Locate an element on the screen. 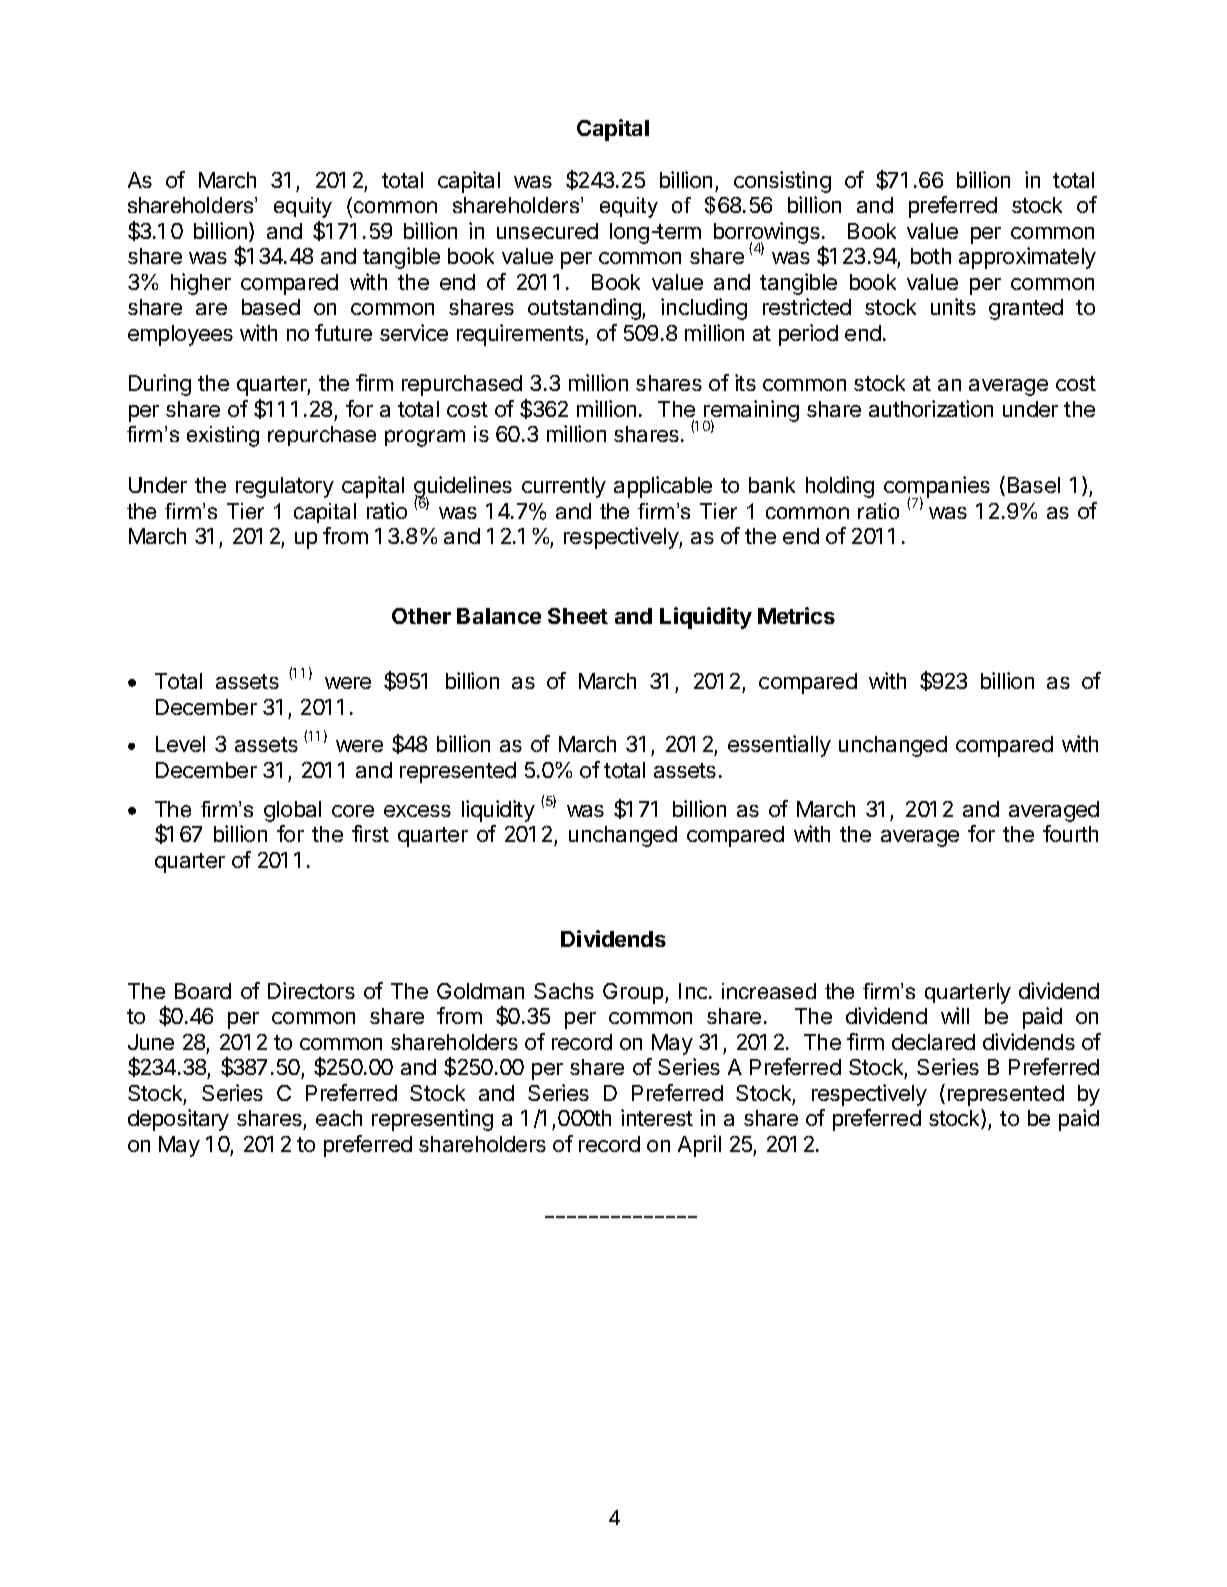 The width and height of the screenshot is (1227, 1587). both is located at coordinates (931, 256).
